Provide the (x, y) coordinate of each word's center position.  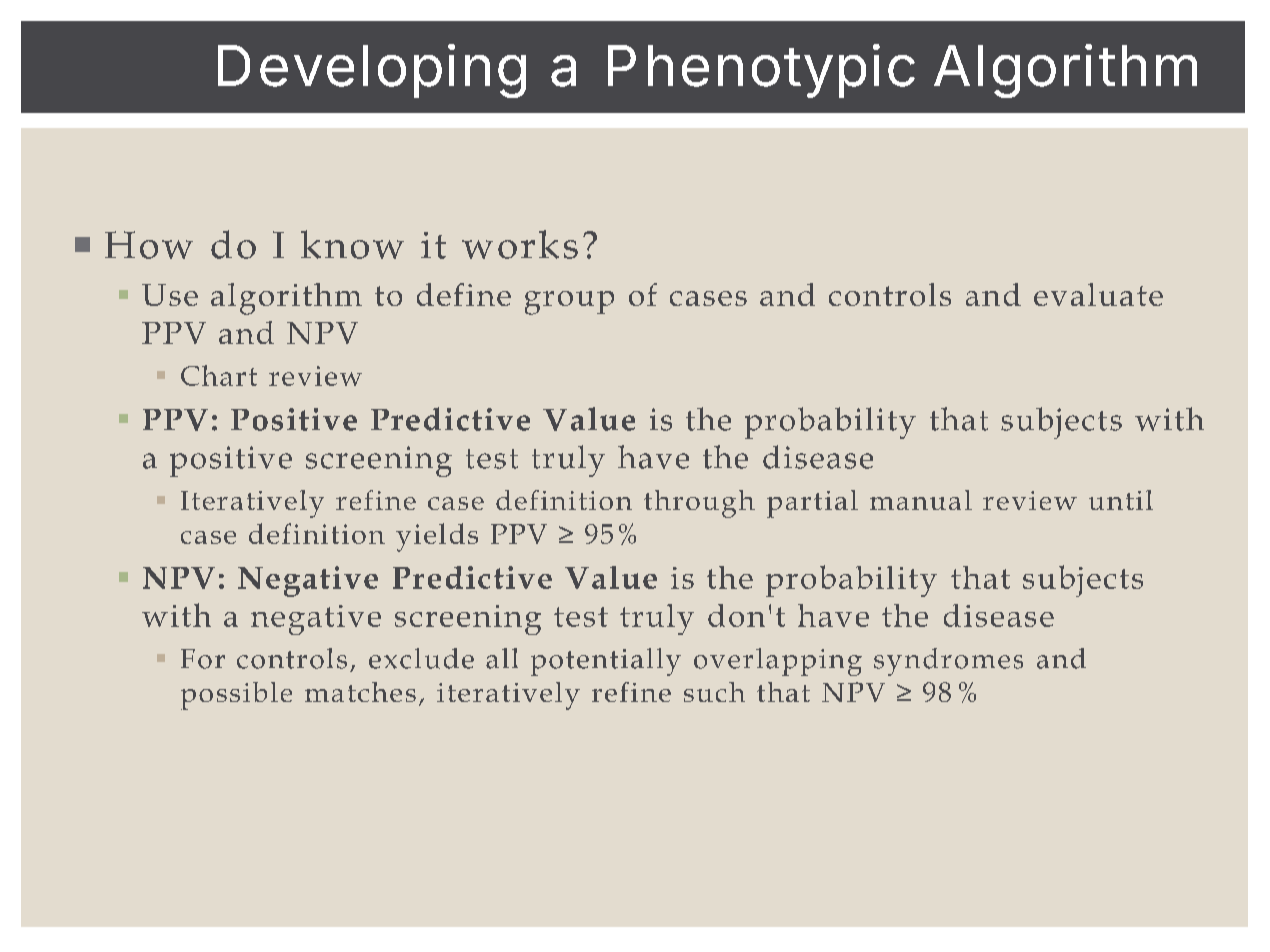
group (569, 303)
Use (170, 295)
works (520, 244)
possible (236, 696)
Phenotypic (761, 71)
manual (921, 500)
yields (437, 537)
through (699, 504)
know (352, 244)
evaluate (1098, 294)
